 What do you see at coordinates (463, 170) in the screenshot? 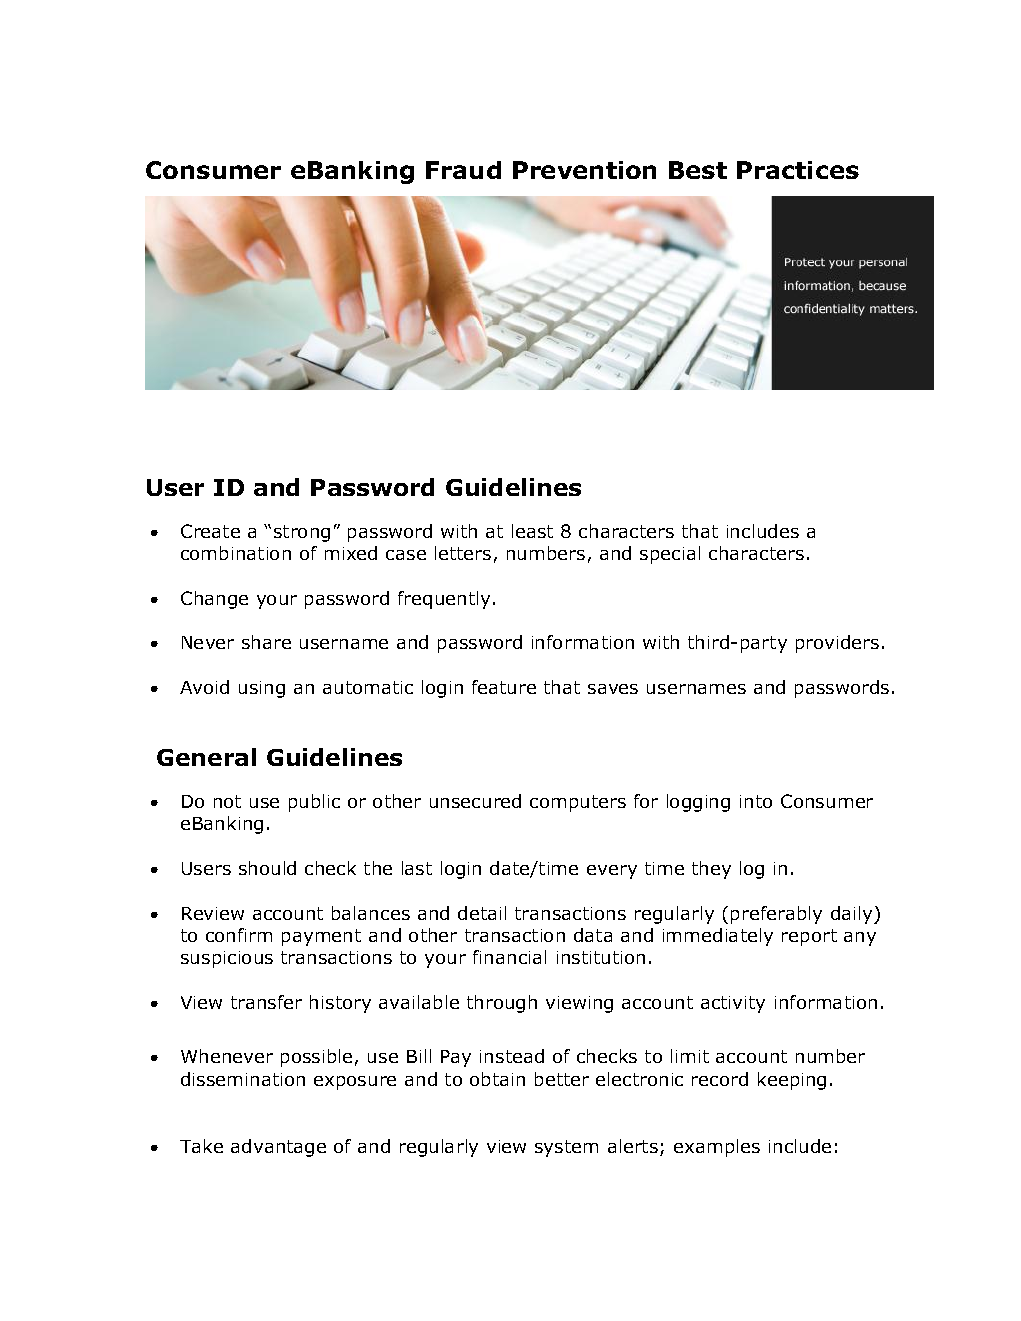
I see `Fraud` at bounding box center [463, 170].
